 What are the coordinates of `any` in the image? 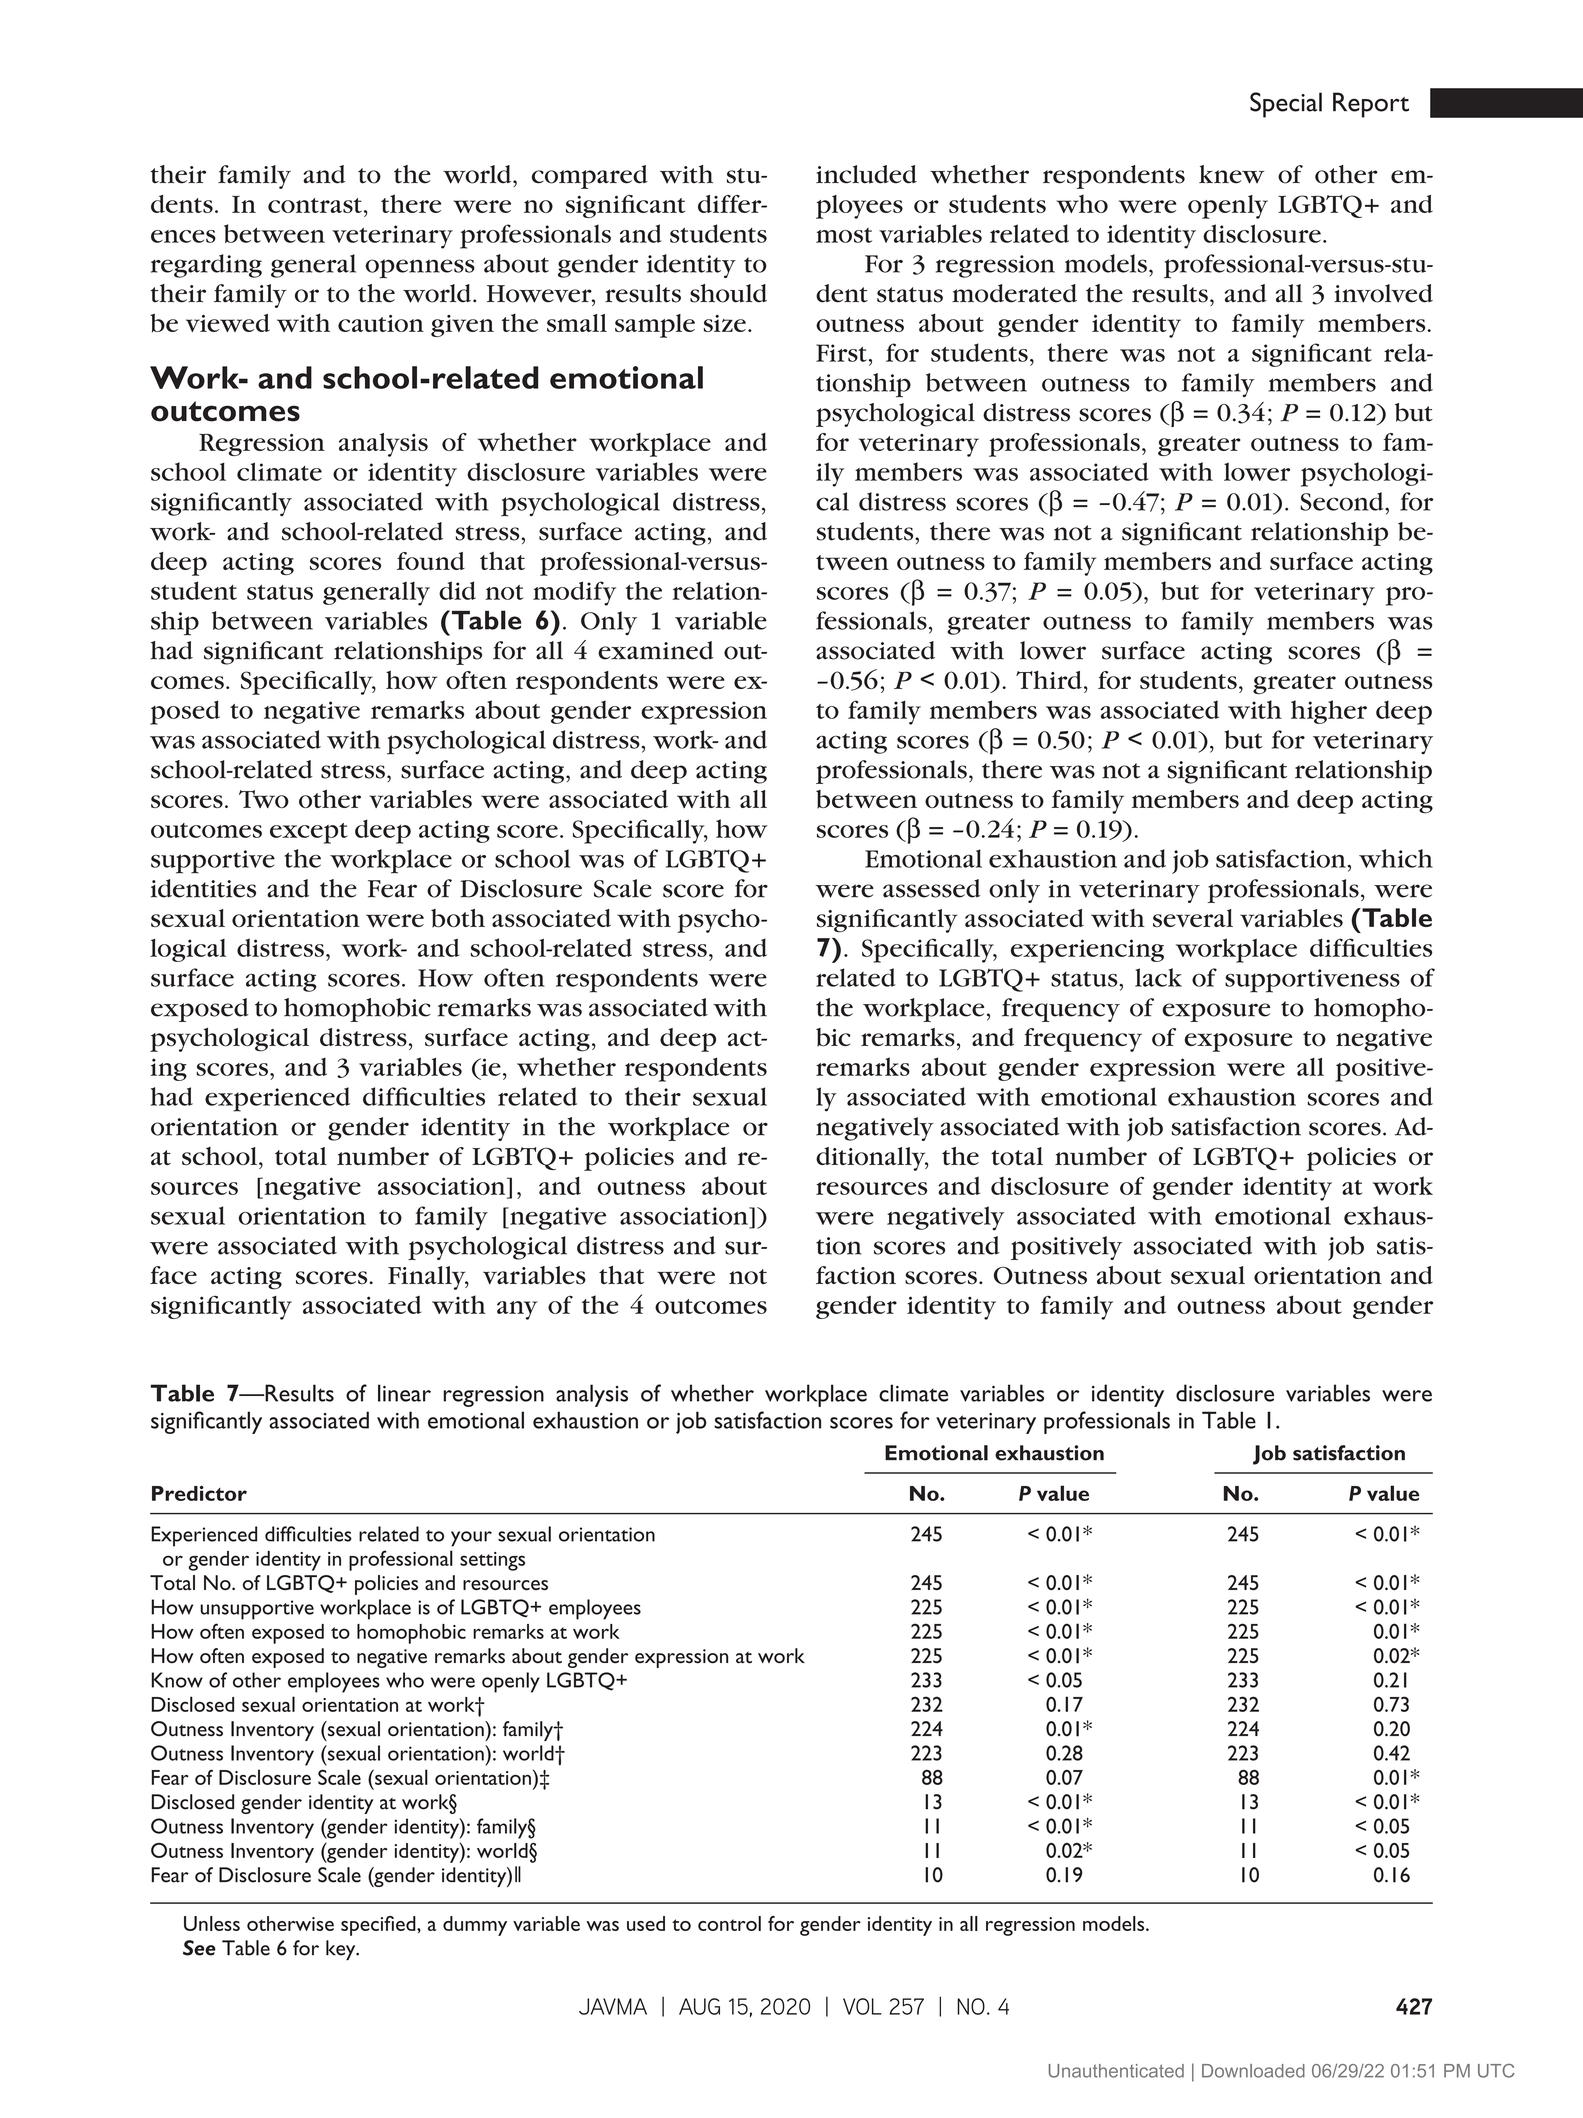 It's located at (517, 1310).
